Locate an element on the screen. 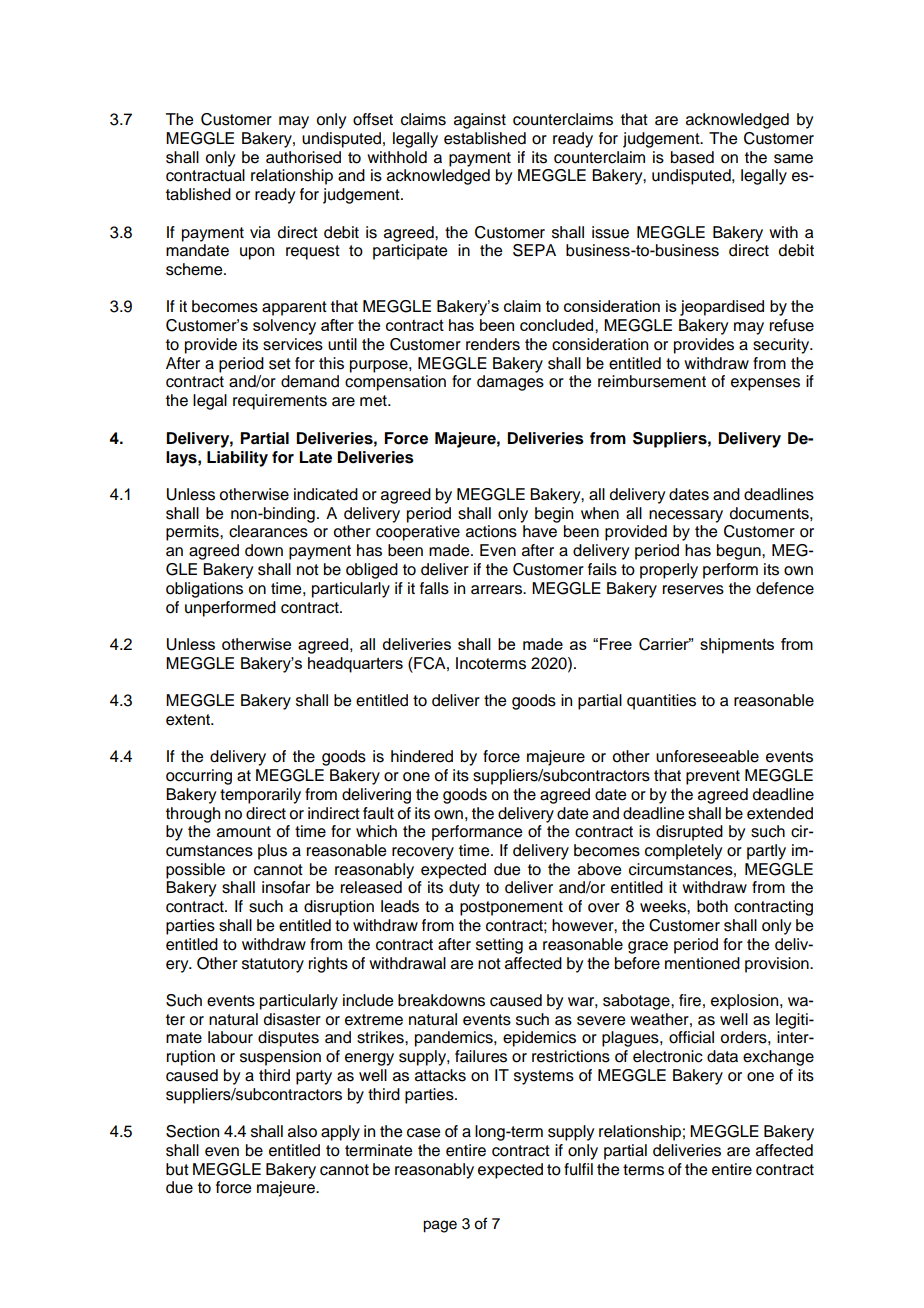  but is located at coordinates (177, 1169).
